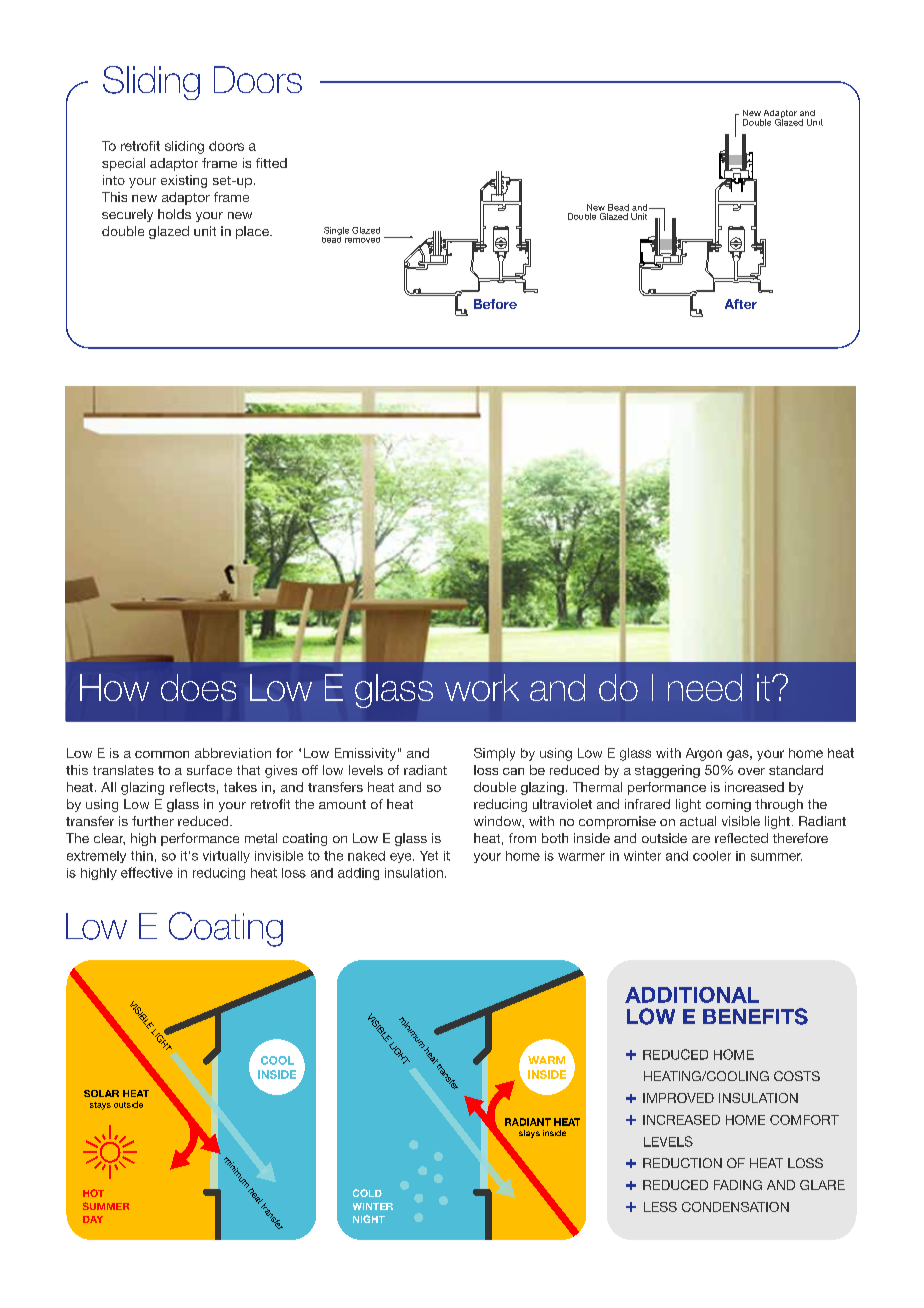 Image resolution: width=924 pixels, height=1308 pixels. Describe the element at coordinates (184, 181) in the page. I see `existing` at that location.
